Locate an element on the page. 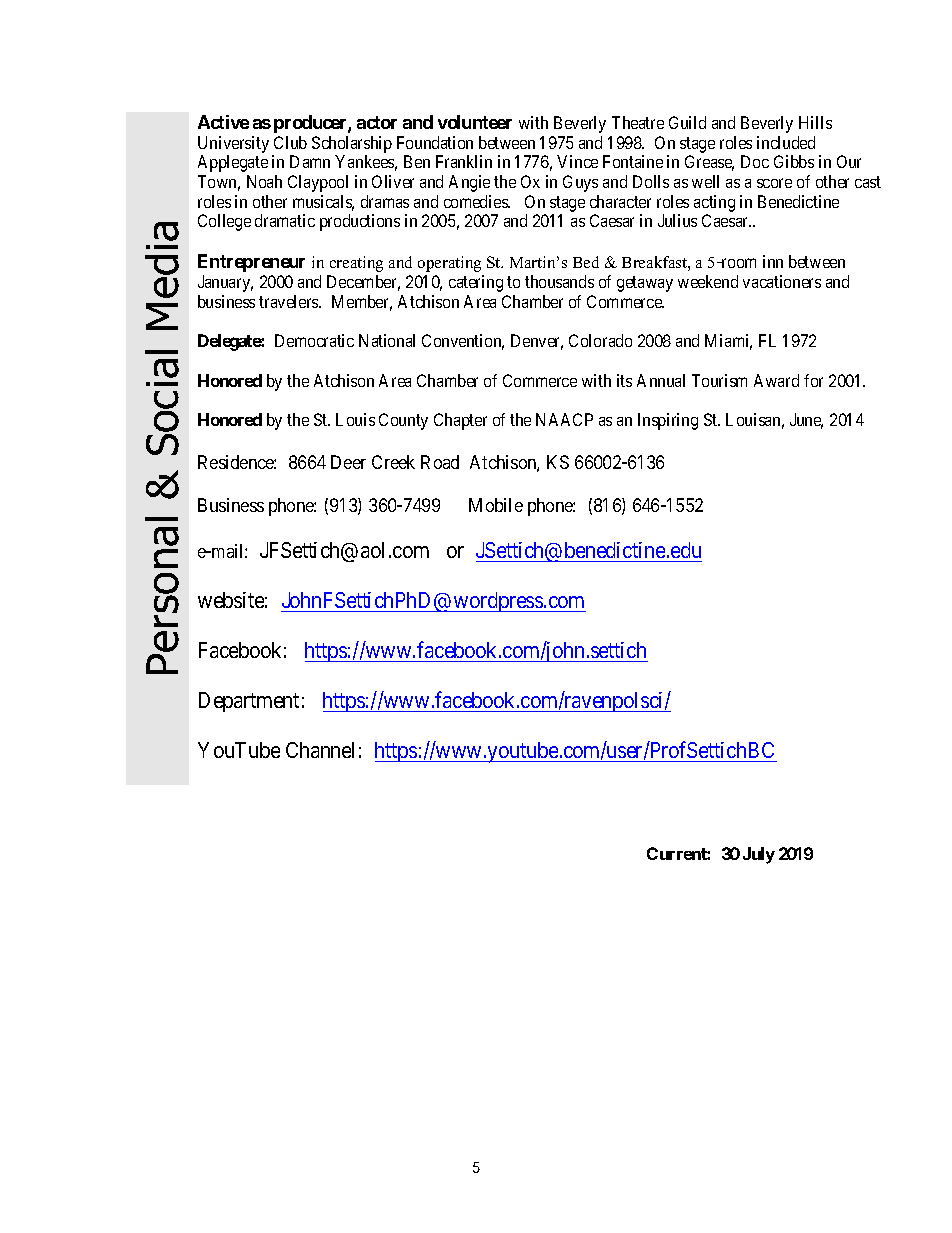  Club is located at coordinates (290, 142).
